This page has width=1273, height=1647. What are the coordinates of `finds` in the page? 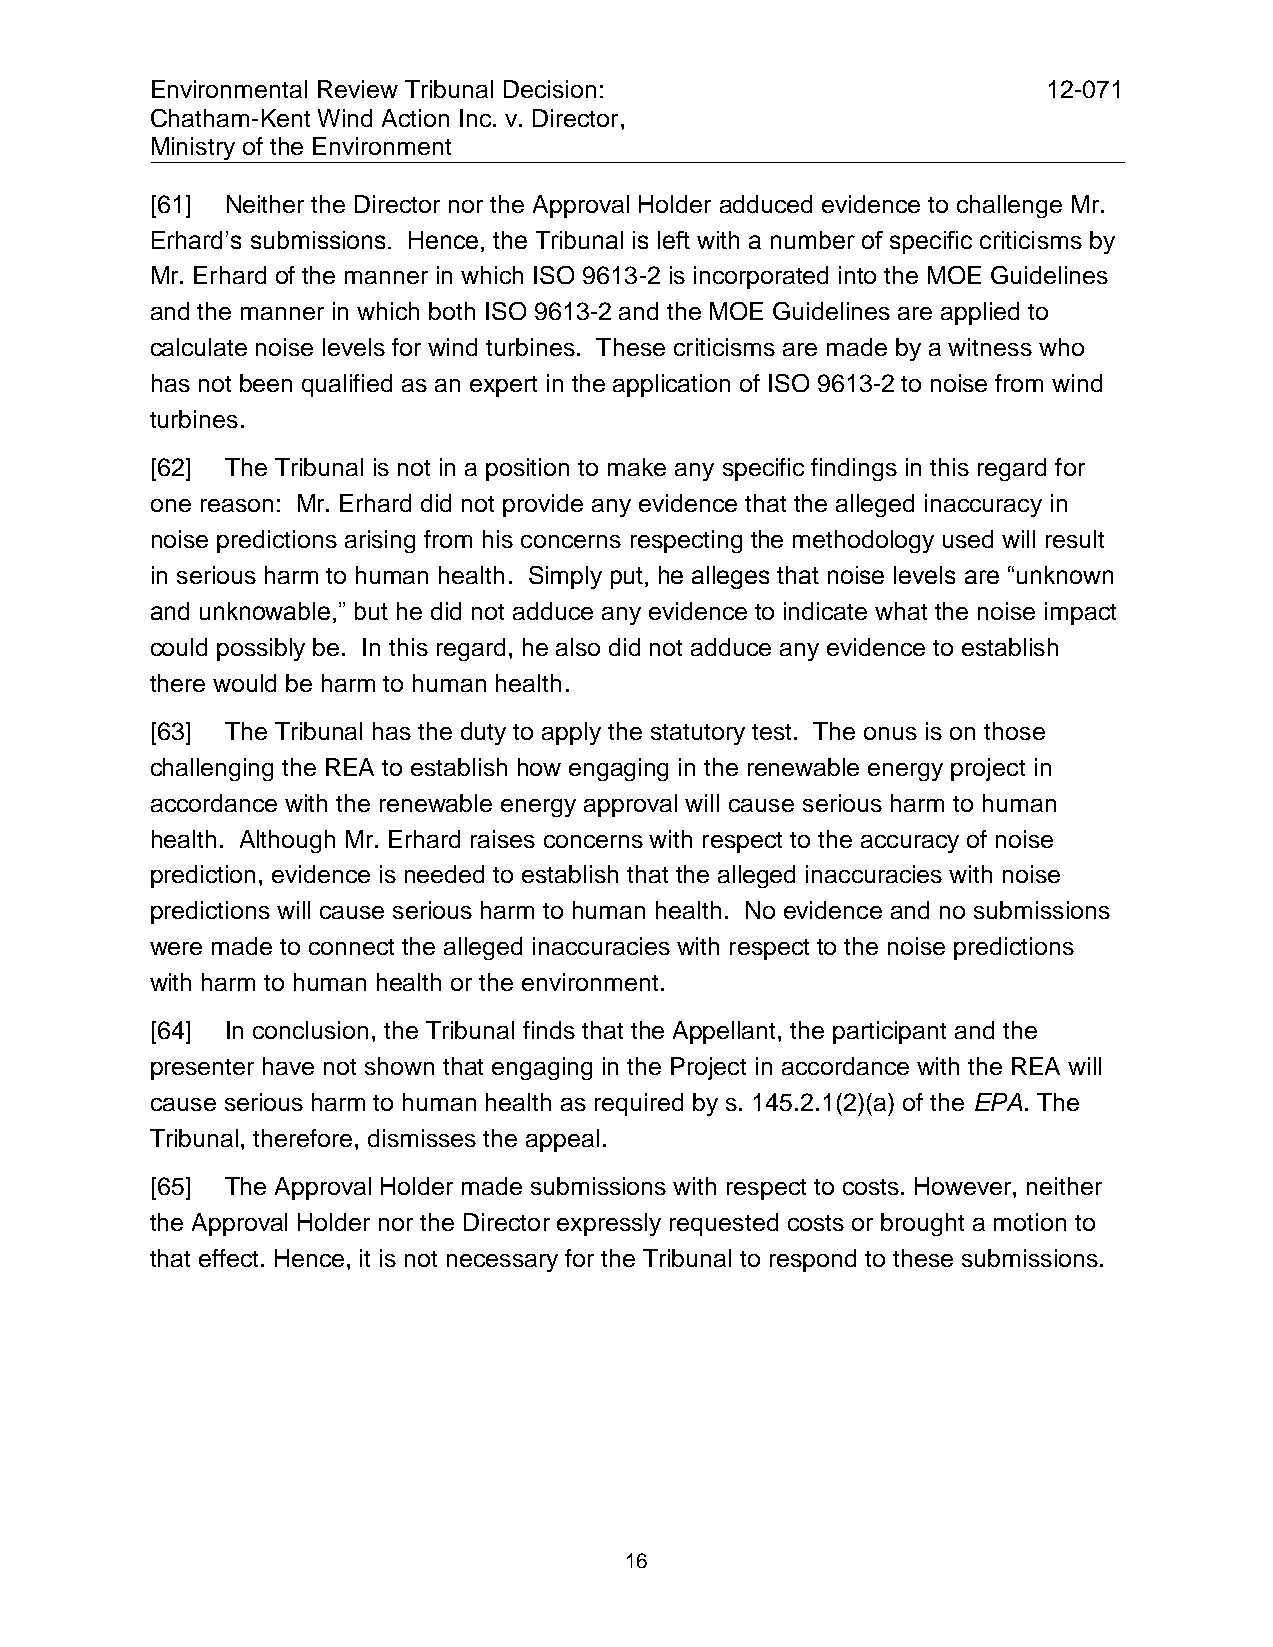 It's located at (549, 1030).
